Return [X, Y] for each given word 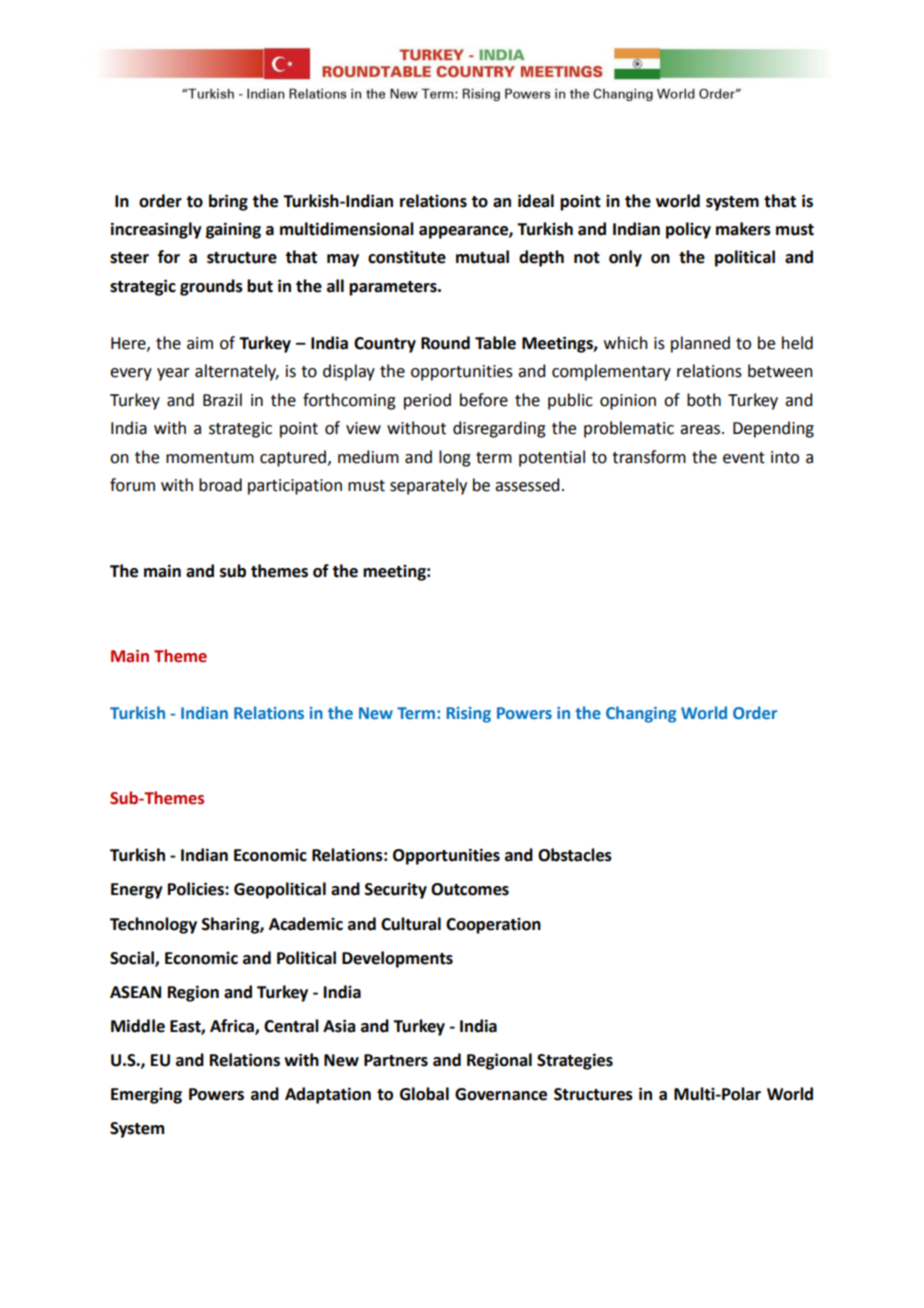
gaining [233, 230]
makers [743, 229]
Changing [641, 714]
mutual [482, 257]
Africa [233, 1027]
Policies [197, 889]
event [744, 458]
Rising [469, 715]
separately [428, 486]
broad [220, 485]
